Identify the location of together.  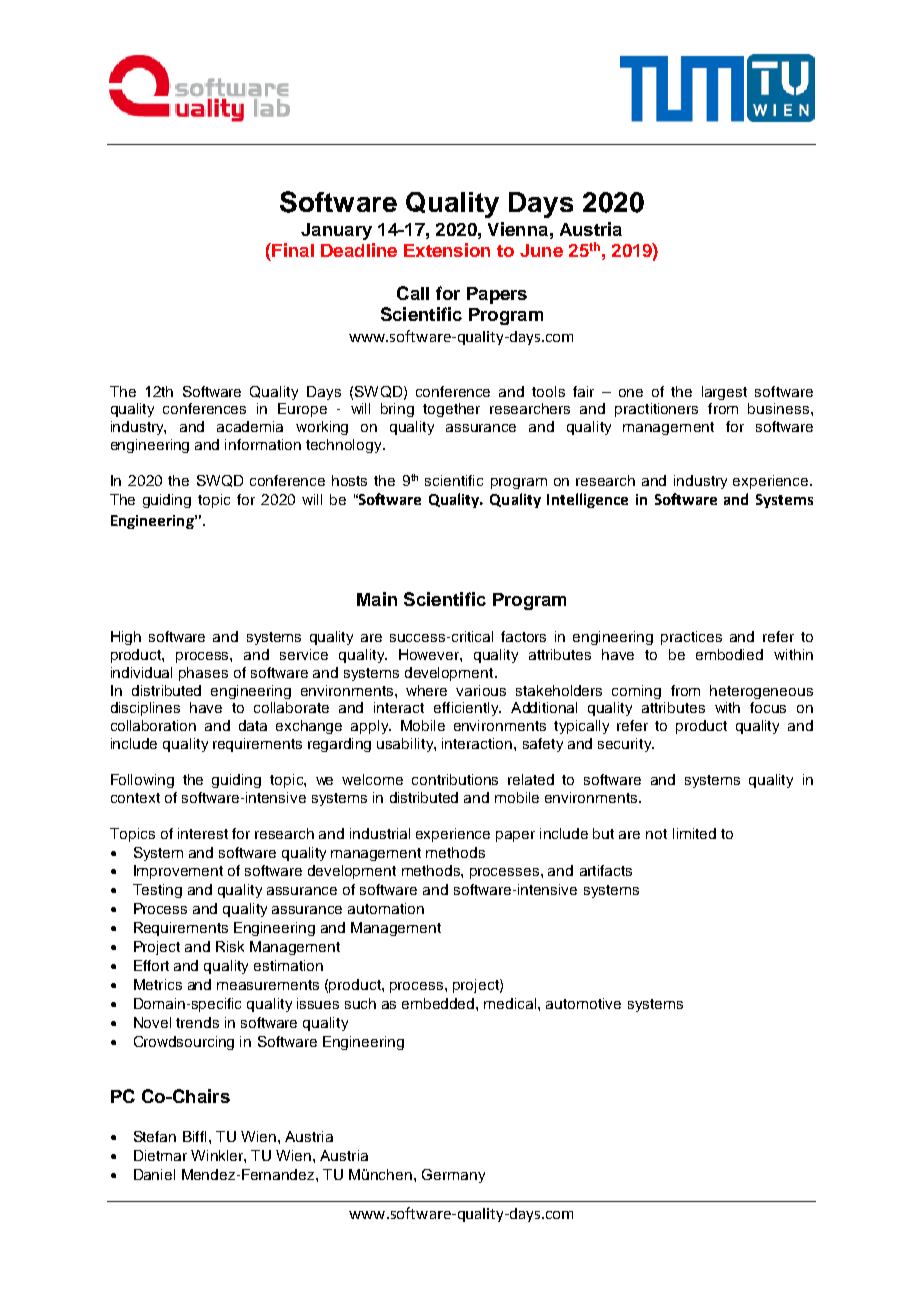
(451, 410).
